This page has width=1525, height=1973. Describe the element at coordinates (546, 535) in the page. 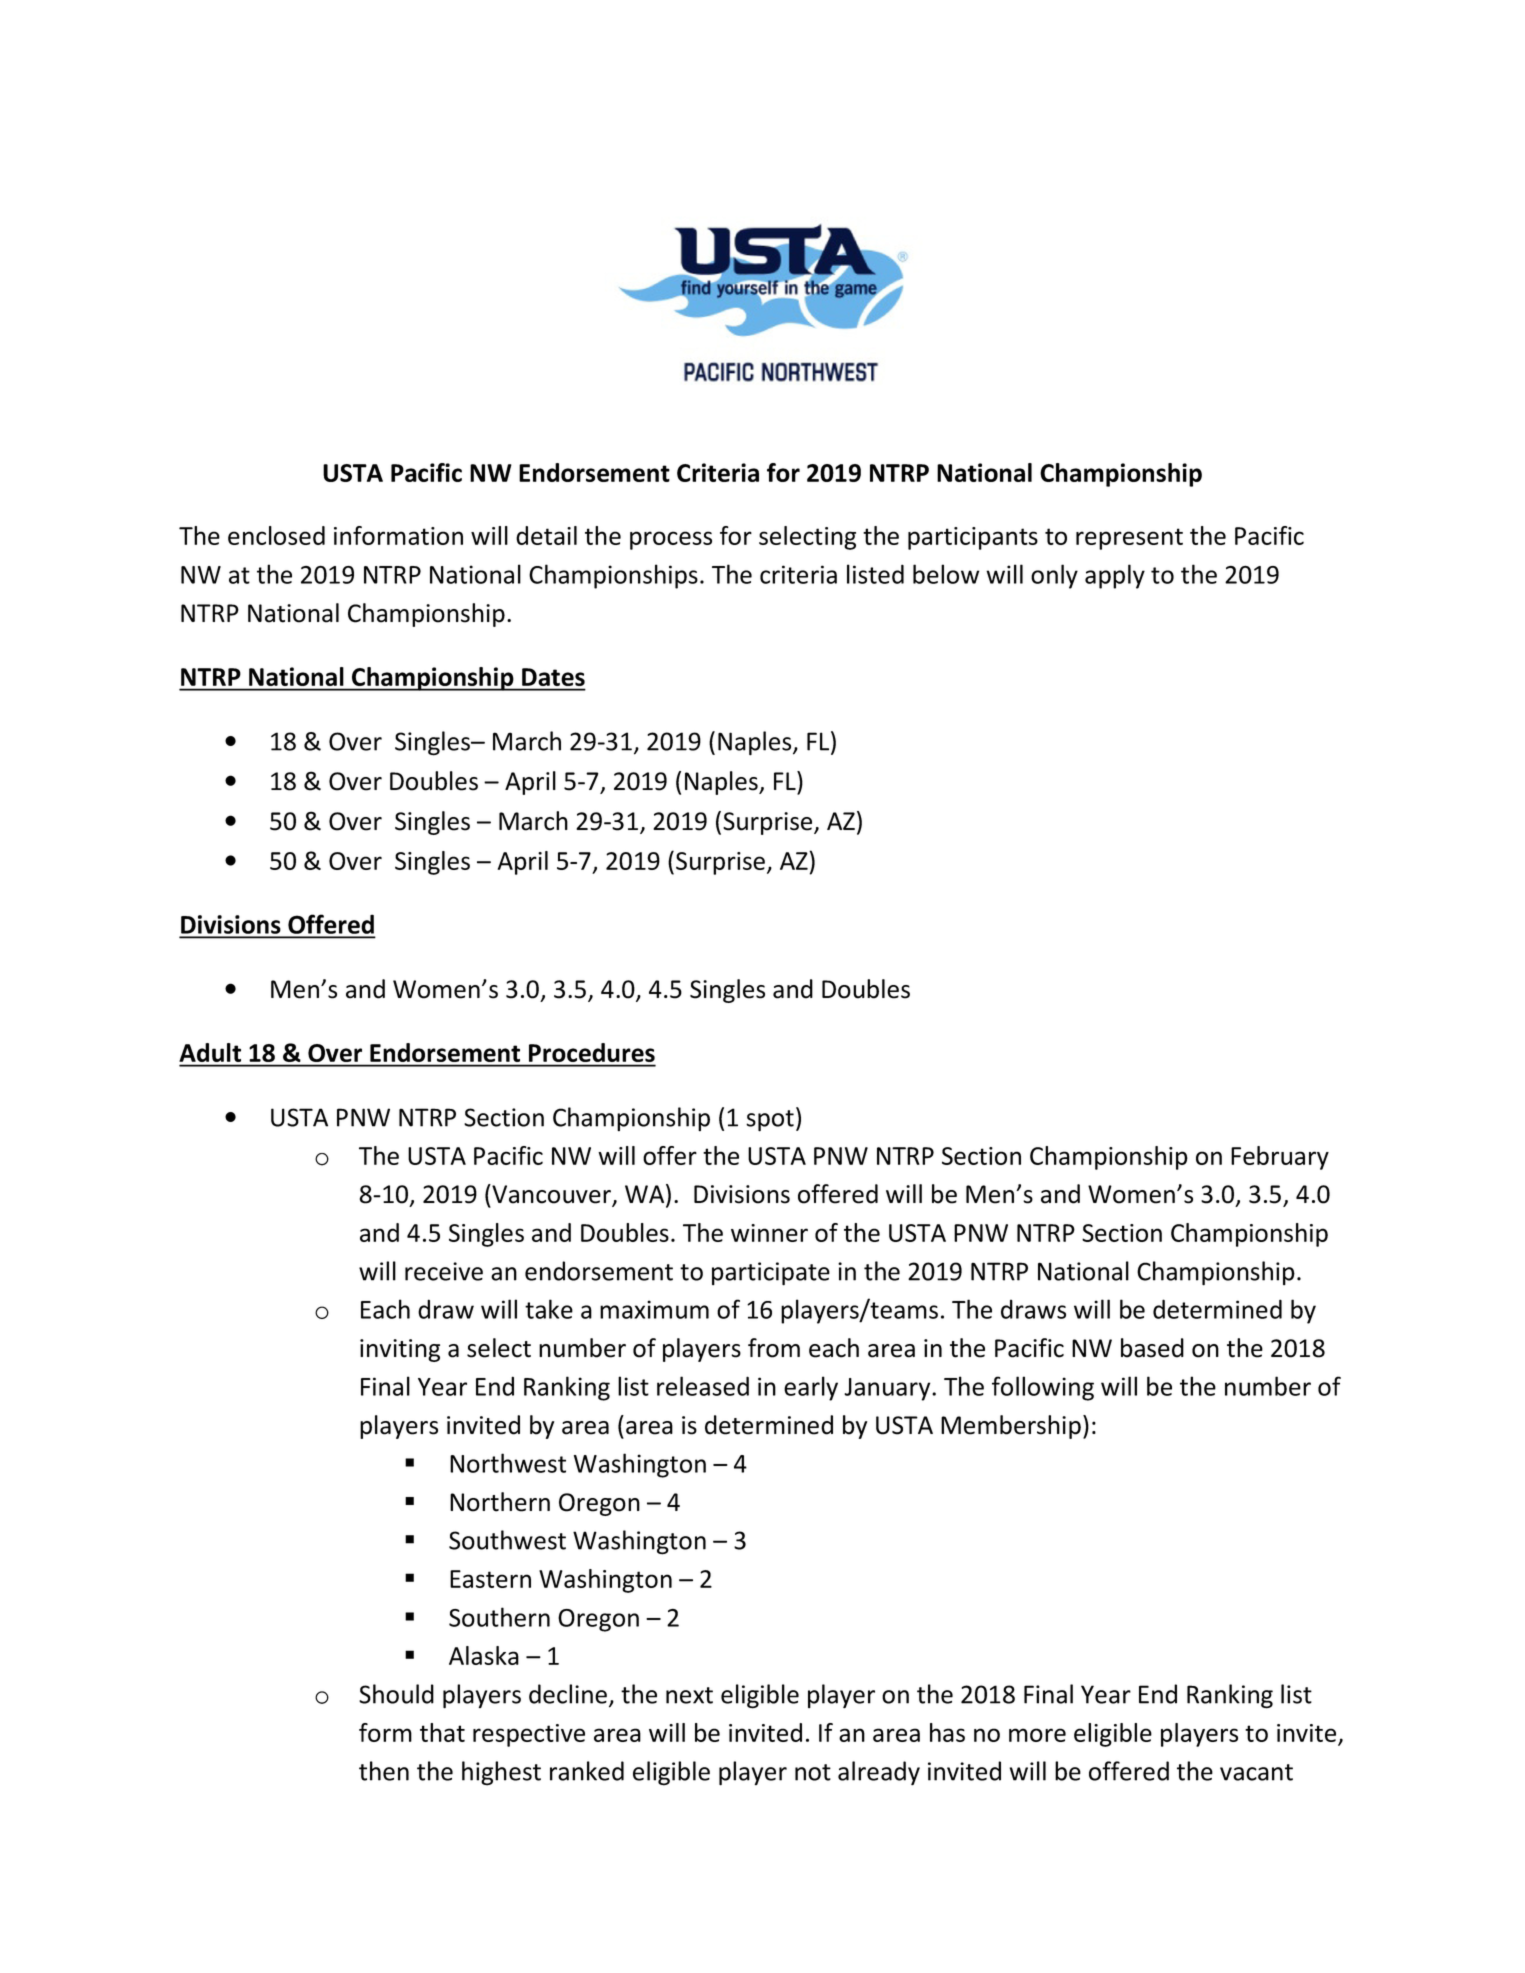

I see `detail` at that location.
